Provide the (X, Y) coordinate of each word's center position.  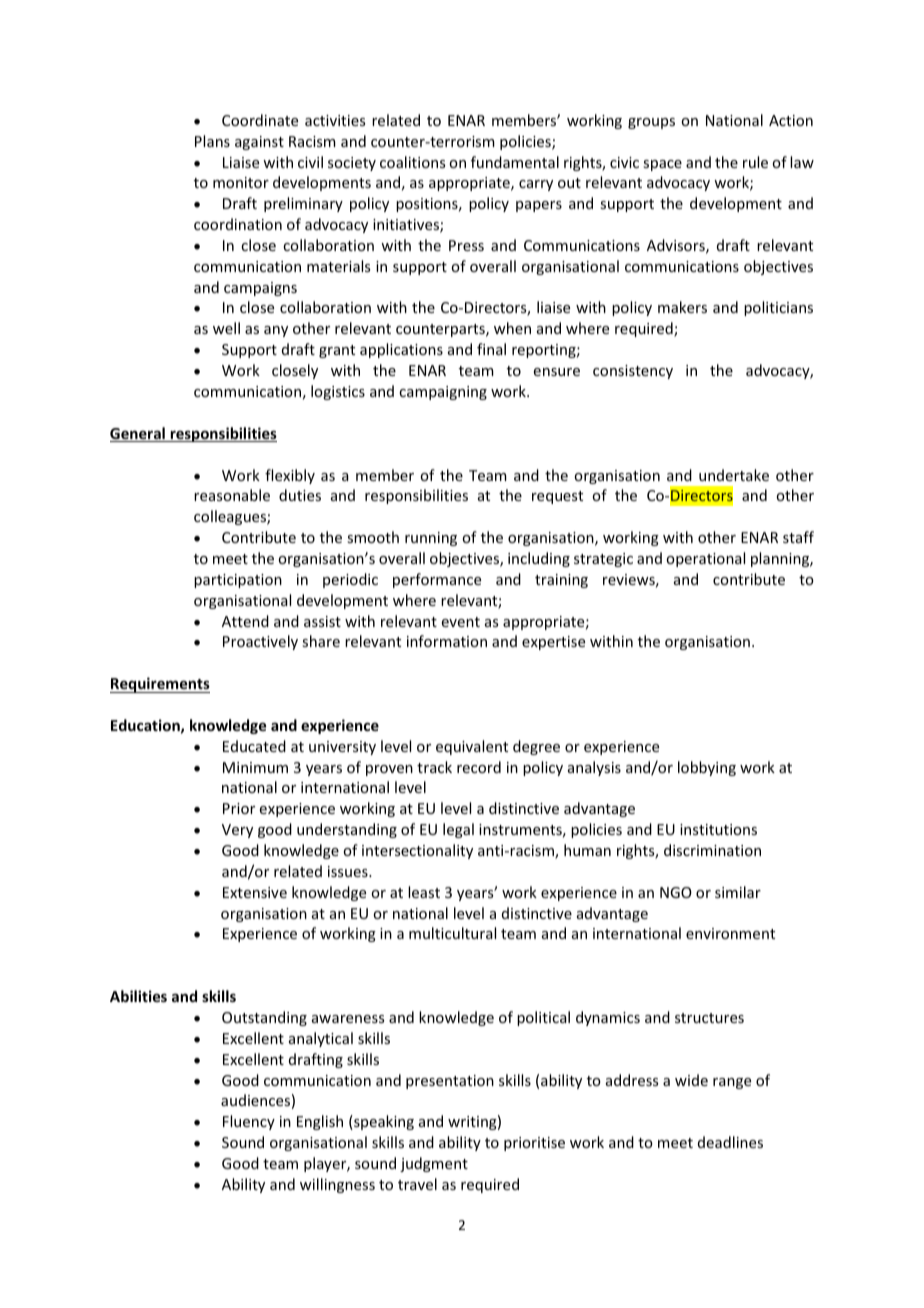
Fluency (249, 1122)
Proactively (260, 642)
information (447, 641)
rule (755, 162)
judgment (434, 1164)
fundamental (515, 162)
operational (705, 559)
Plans (212, 141)
